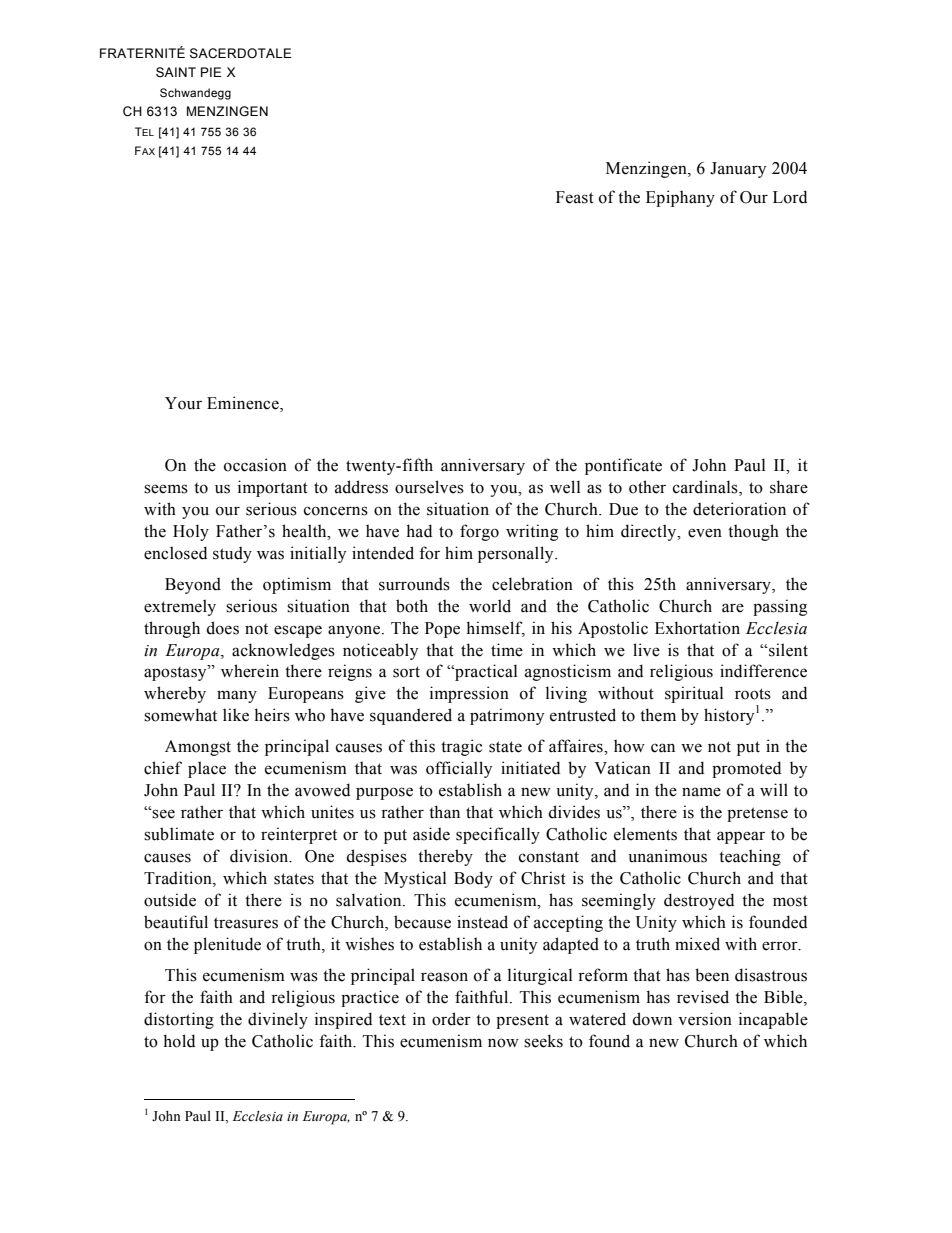  I want to click on Lord, so click(790, 197).
